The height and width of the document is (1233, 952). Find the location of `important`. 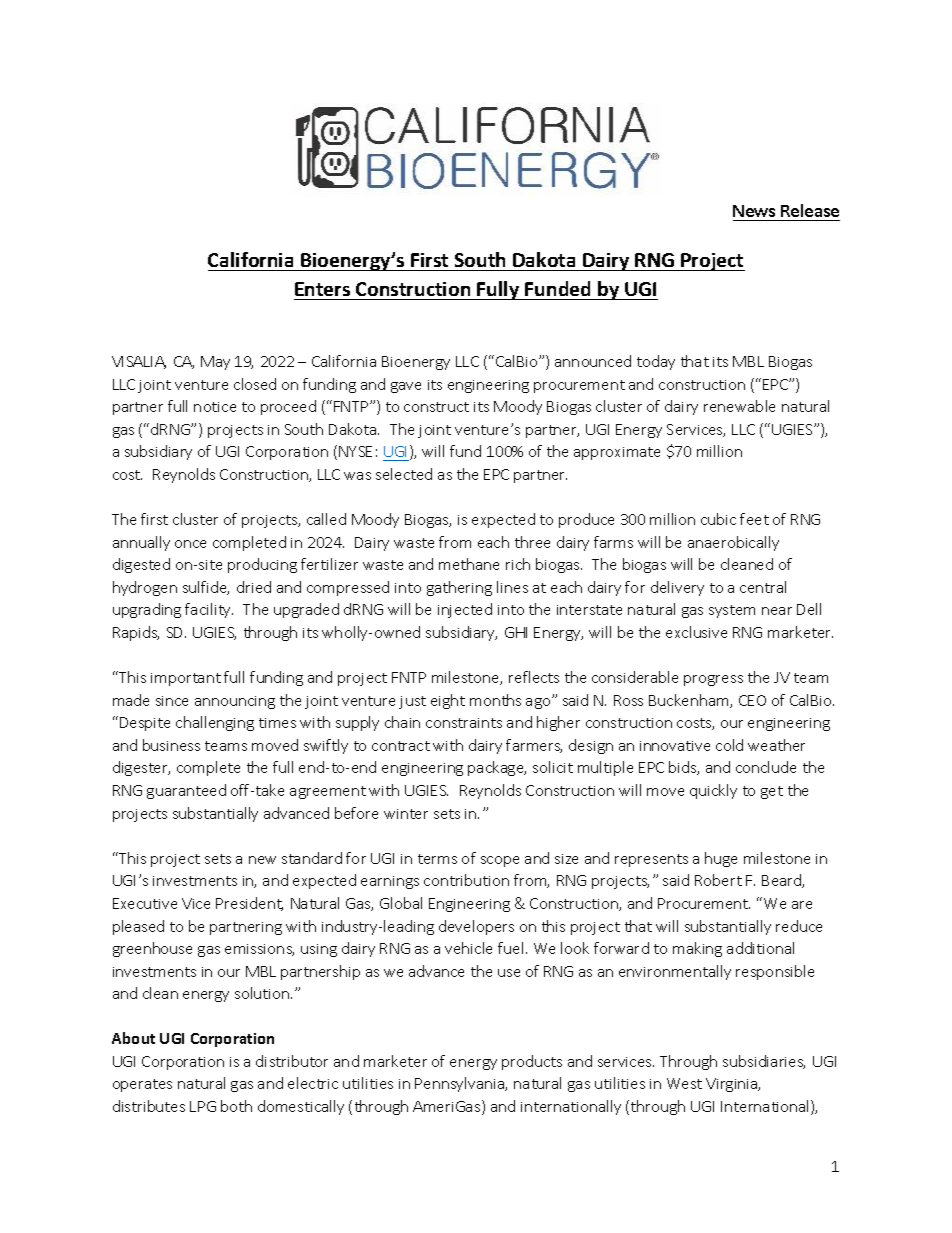

important is located at coordinates (186, 679).
